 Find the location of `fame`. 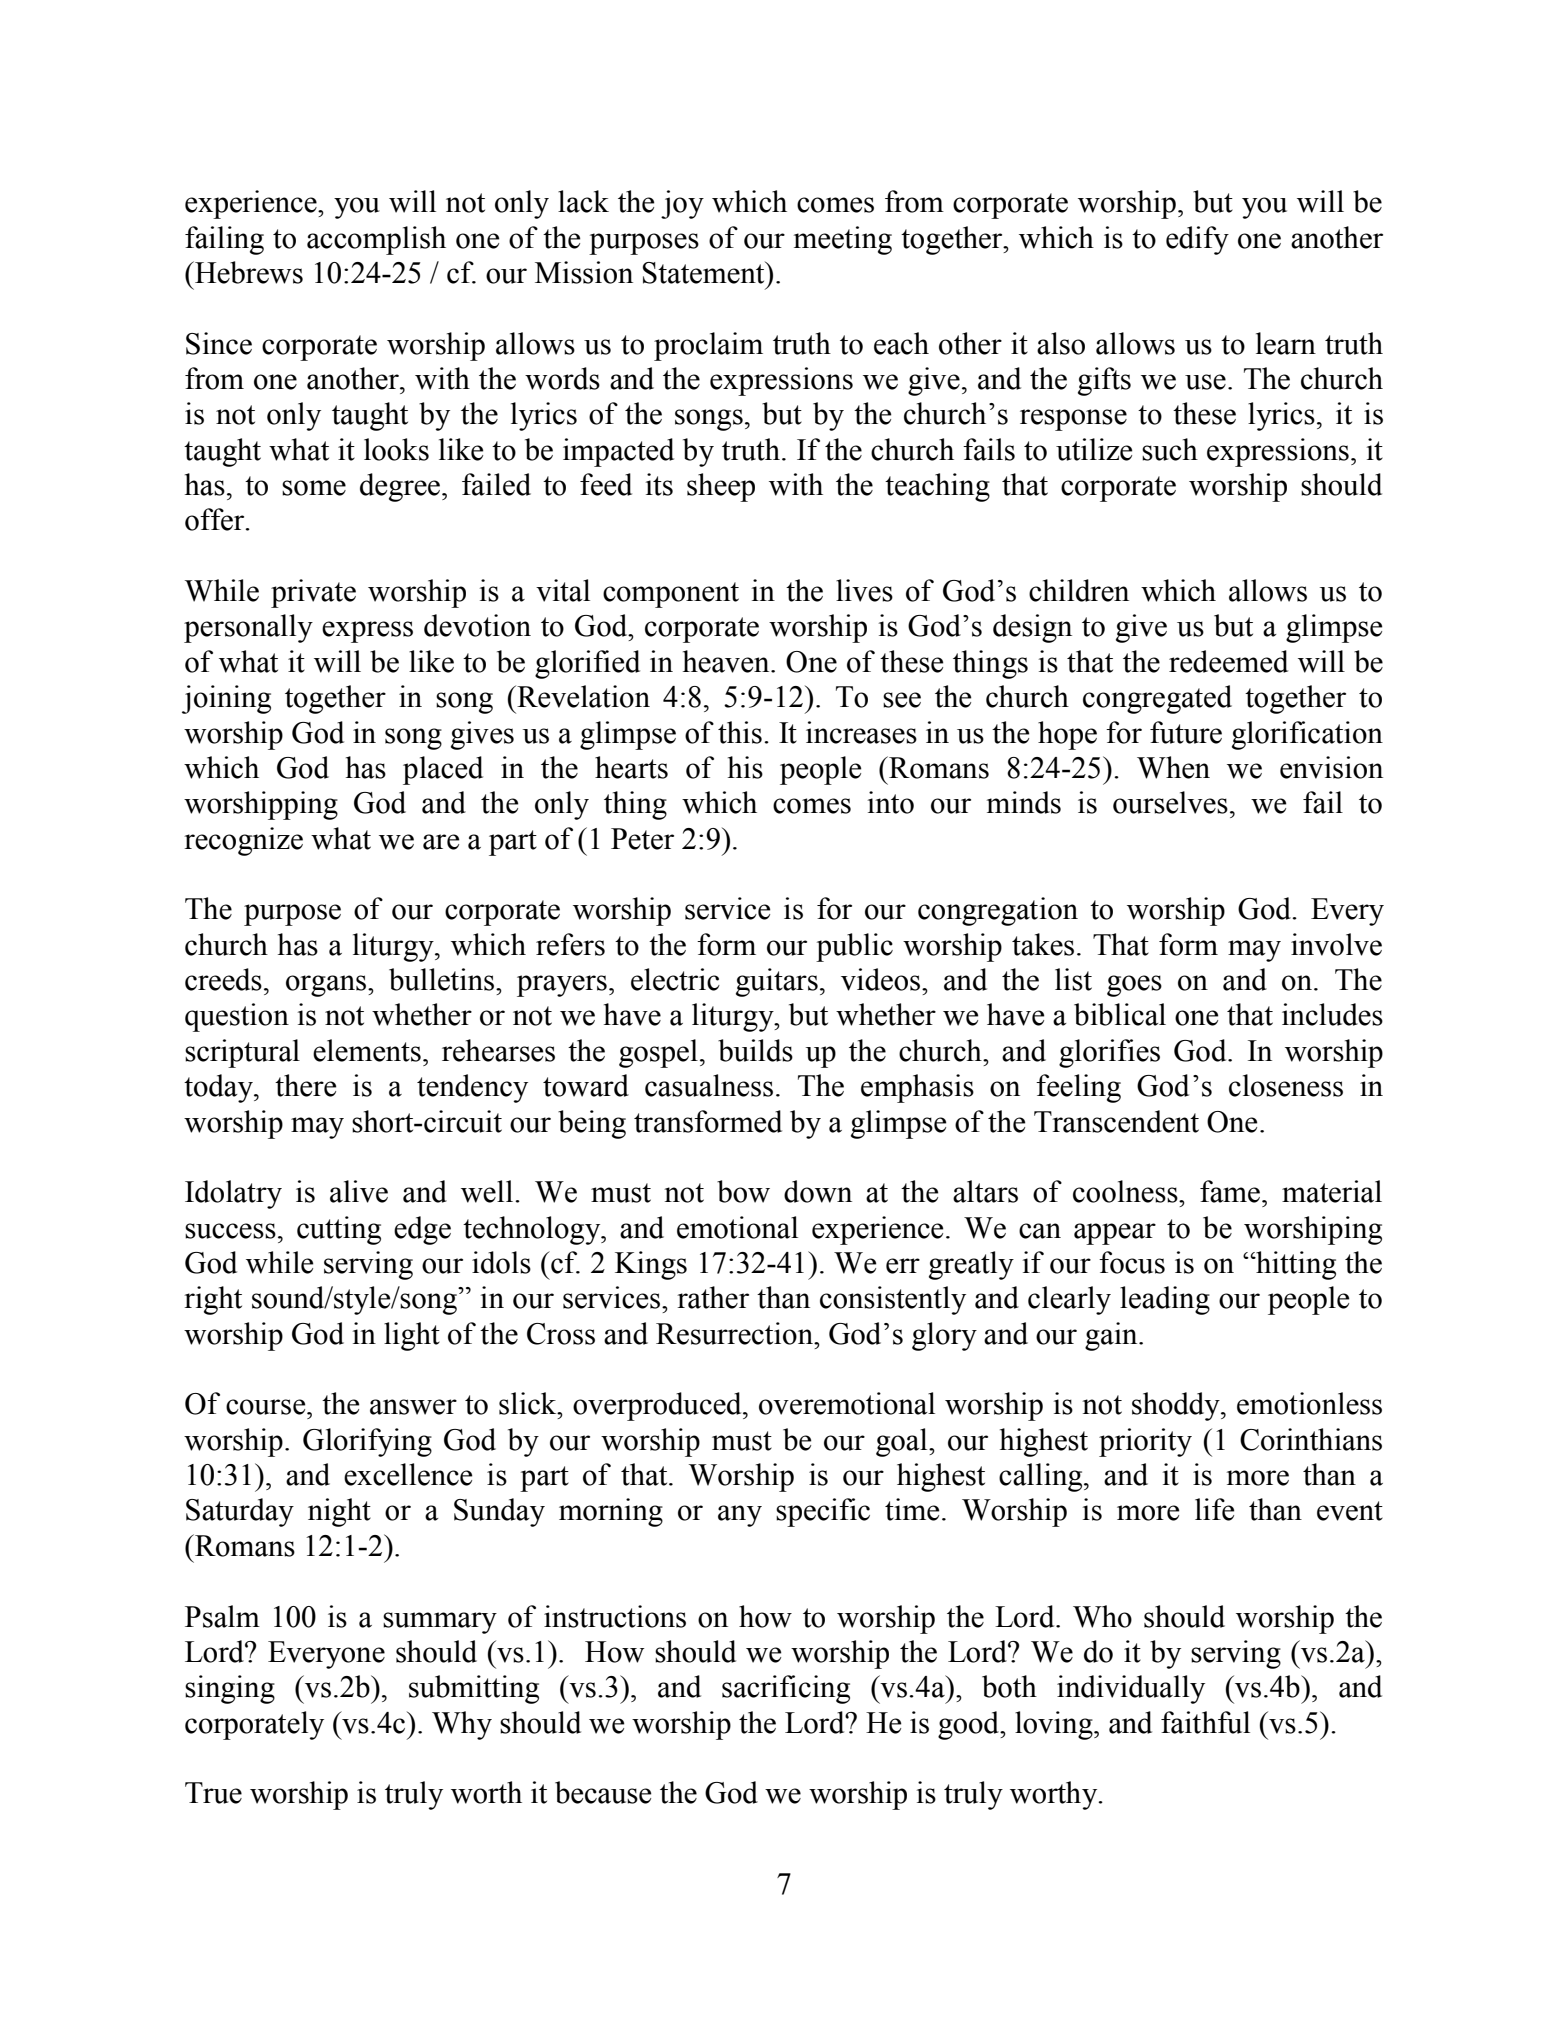

fame is located at coordinates (1230, 1191).
